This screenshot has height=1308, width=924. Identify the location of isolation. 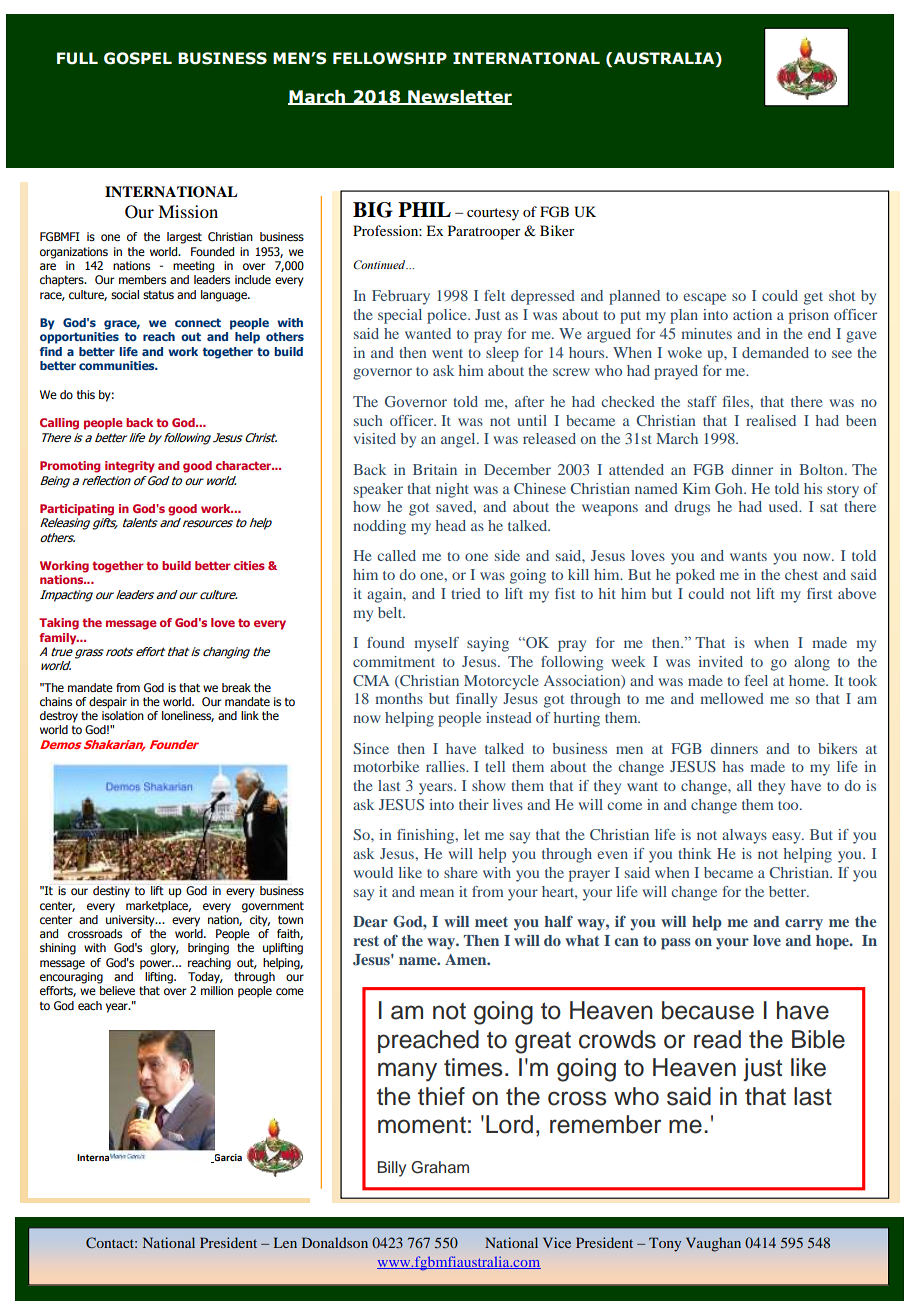
(123, 715).
